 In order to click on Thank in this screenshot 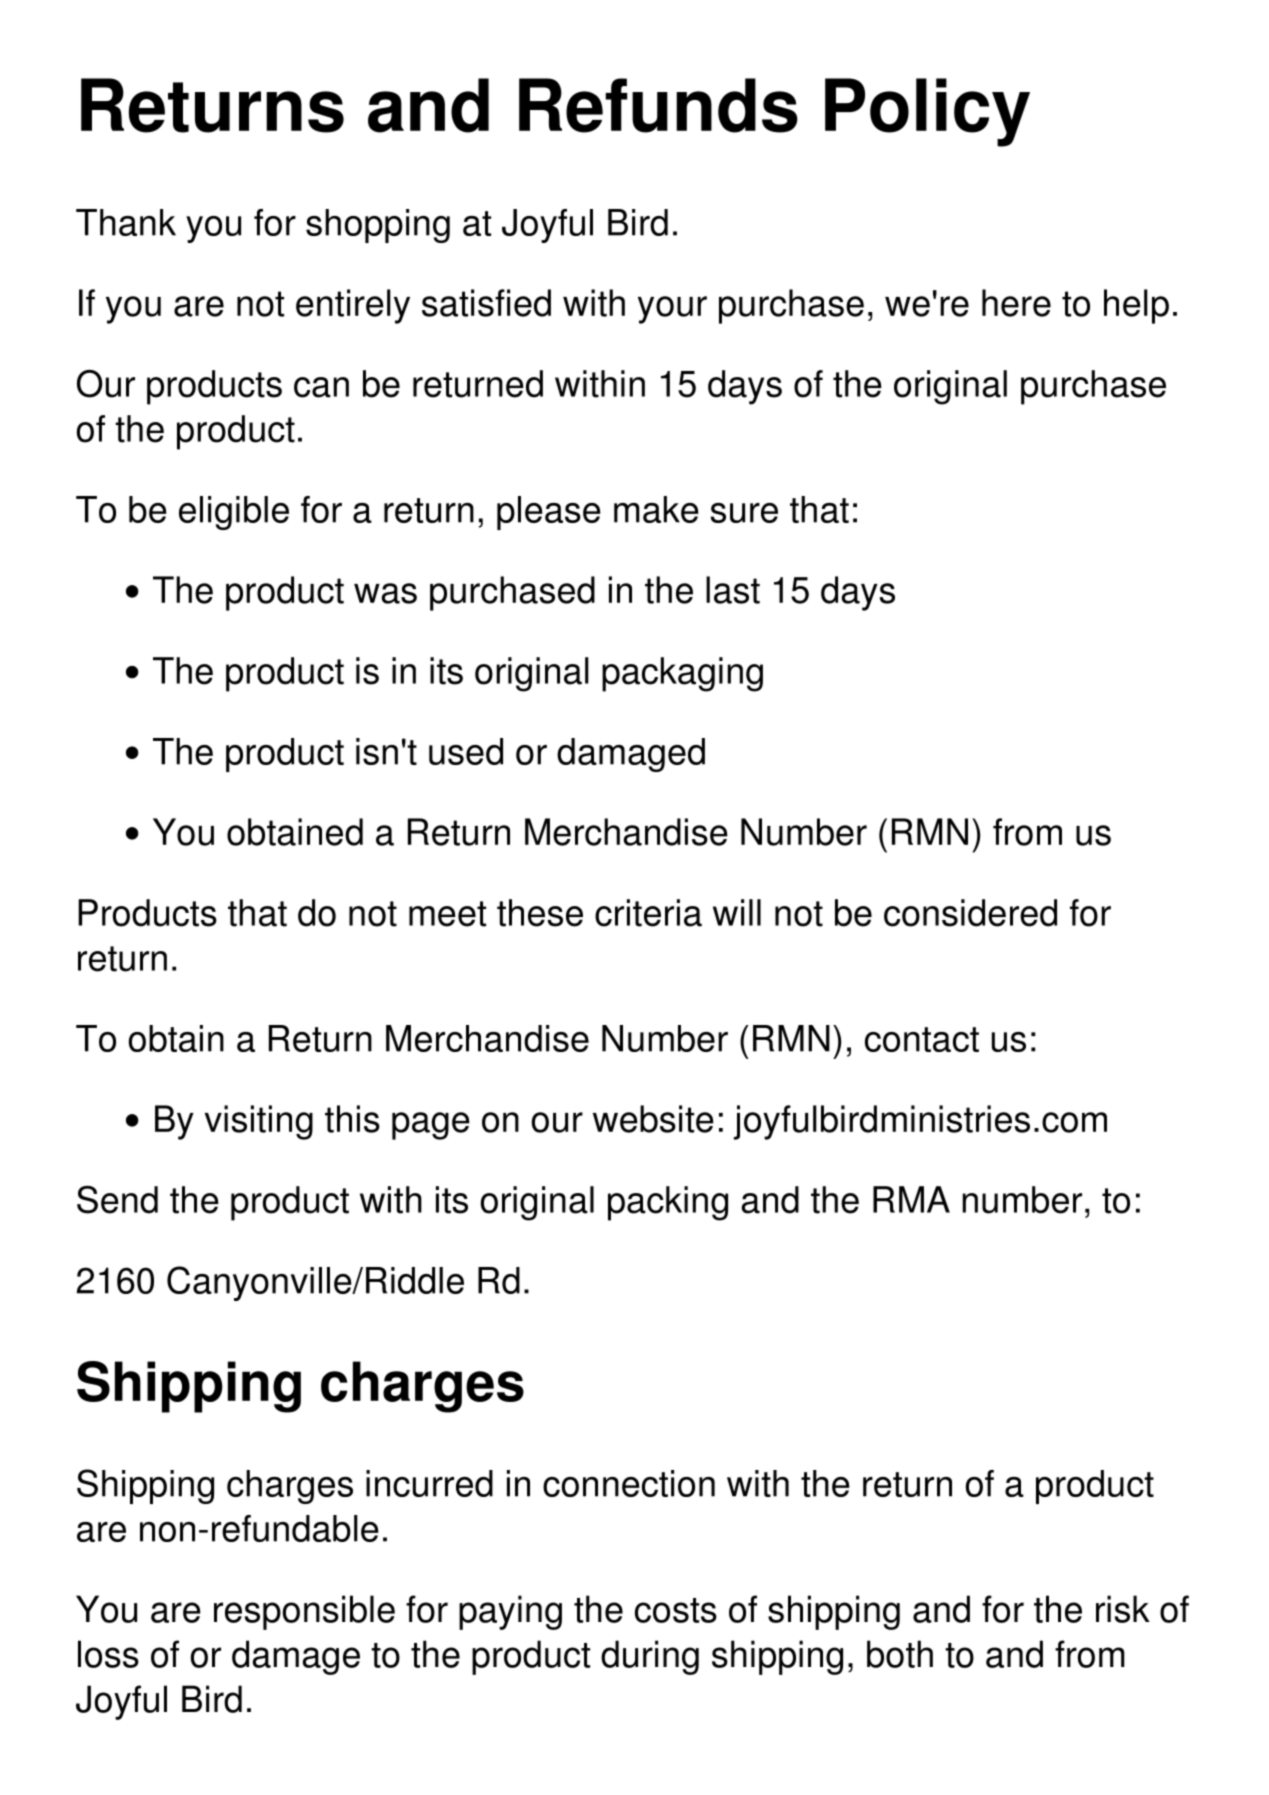, I will do `click(126, 222)`.
